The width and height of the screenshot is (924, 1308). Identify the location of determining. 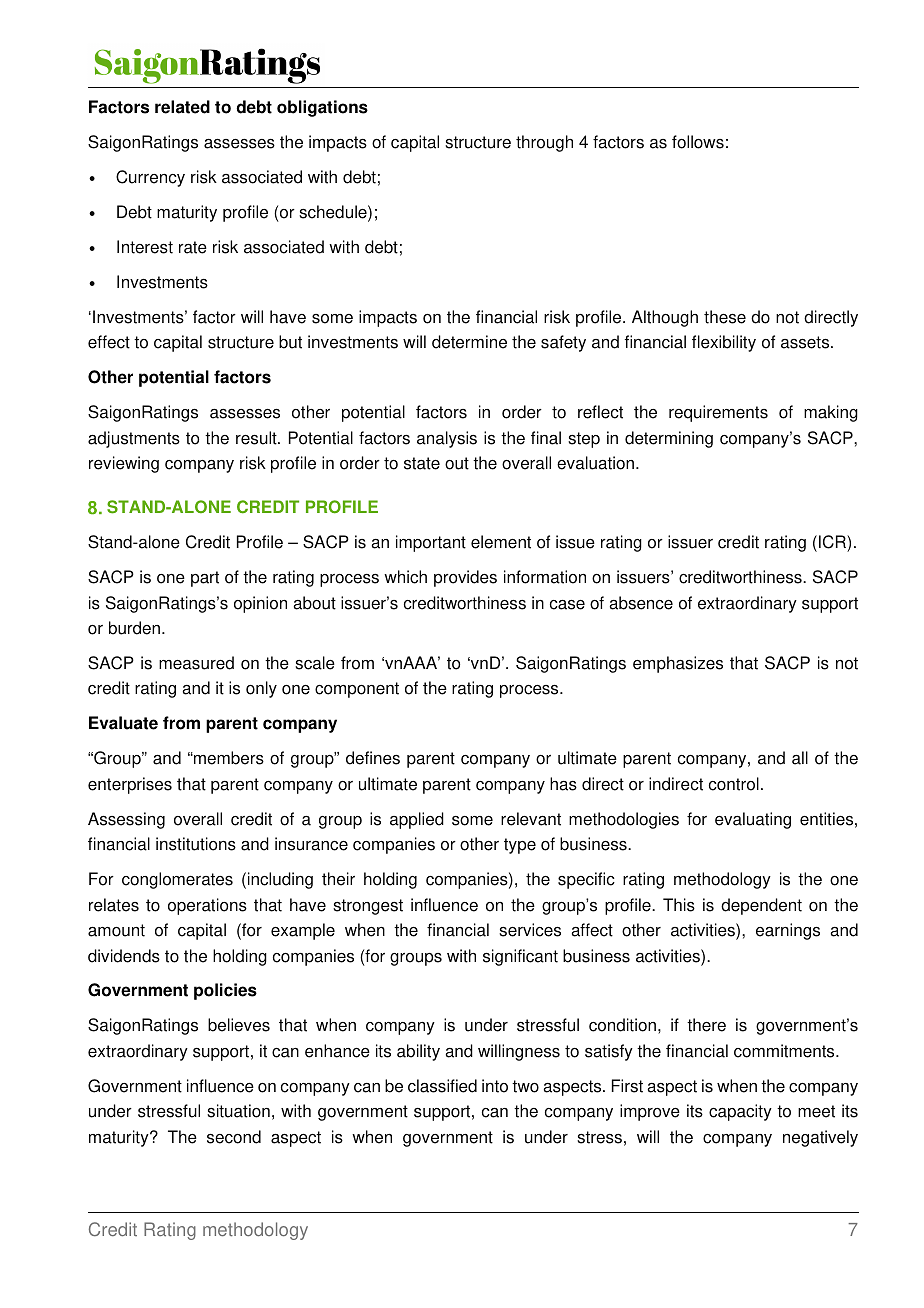
(669, 439).
